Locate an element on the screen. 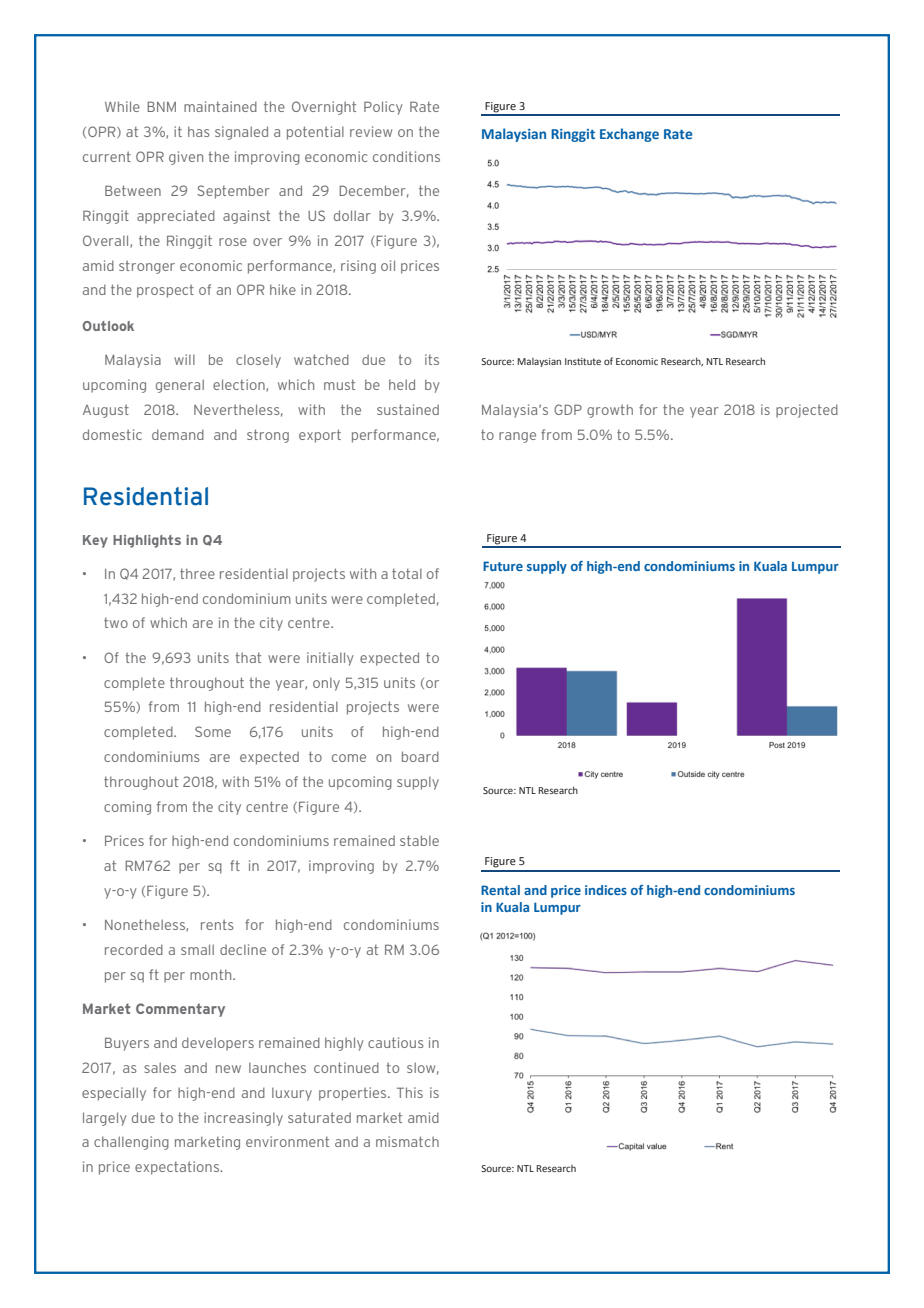 Image resolution: width=924 pixels, height=1308 pixels. stable is located at coordinates (419, 840).
